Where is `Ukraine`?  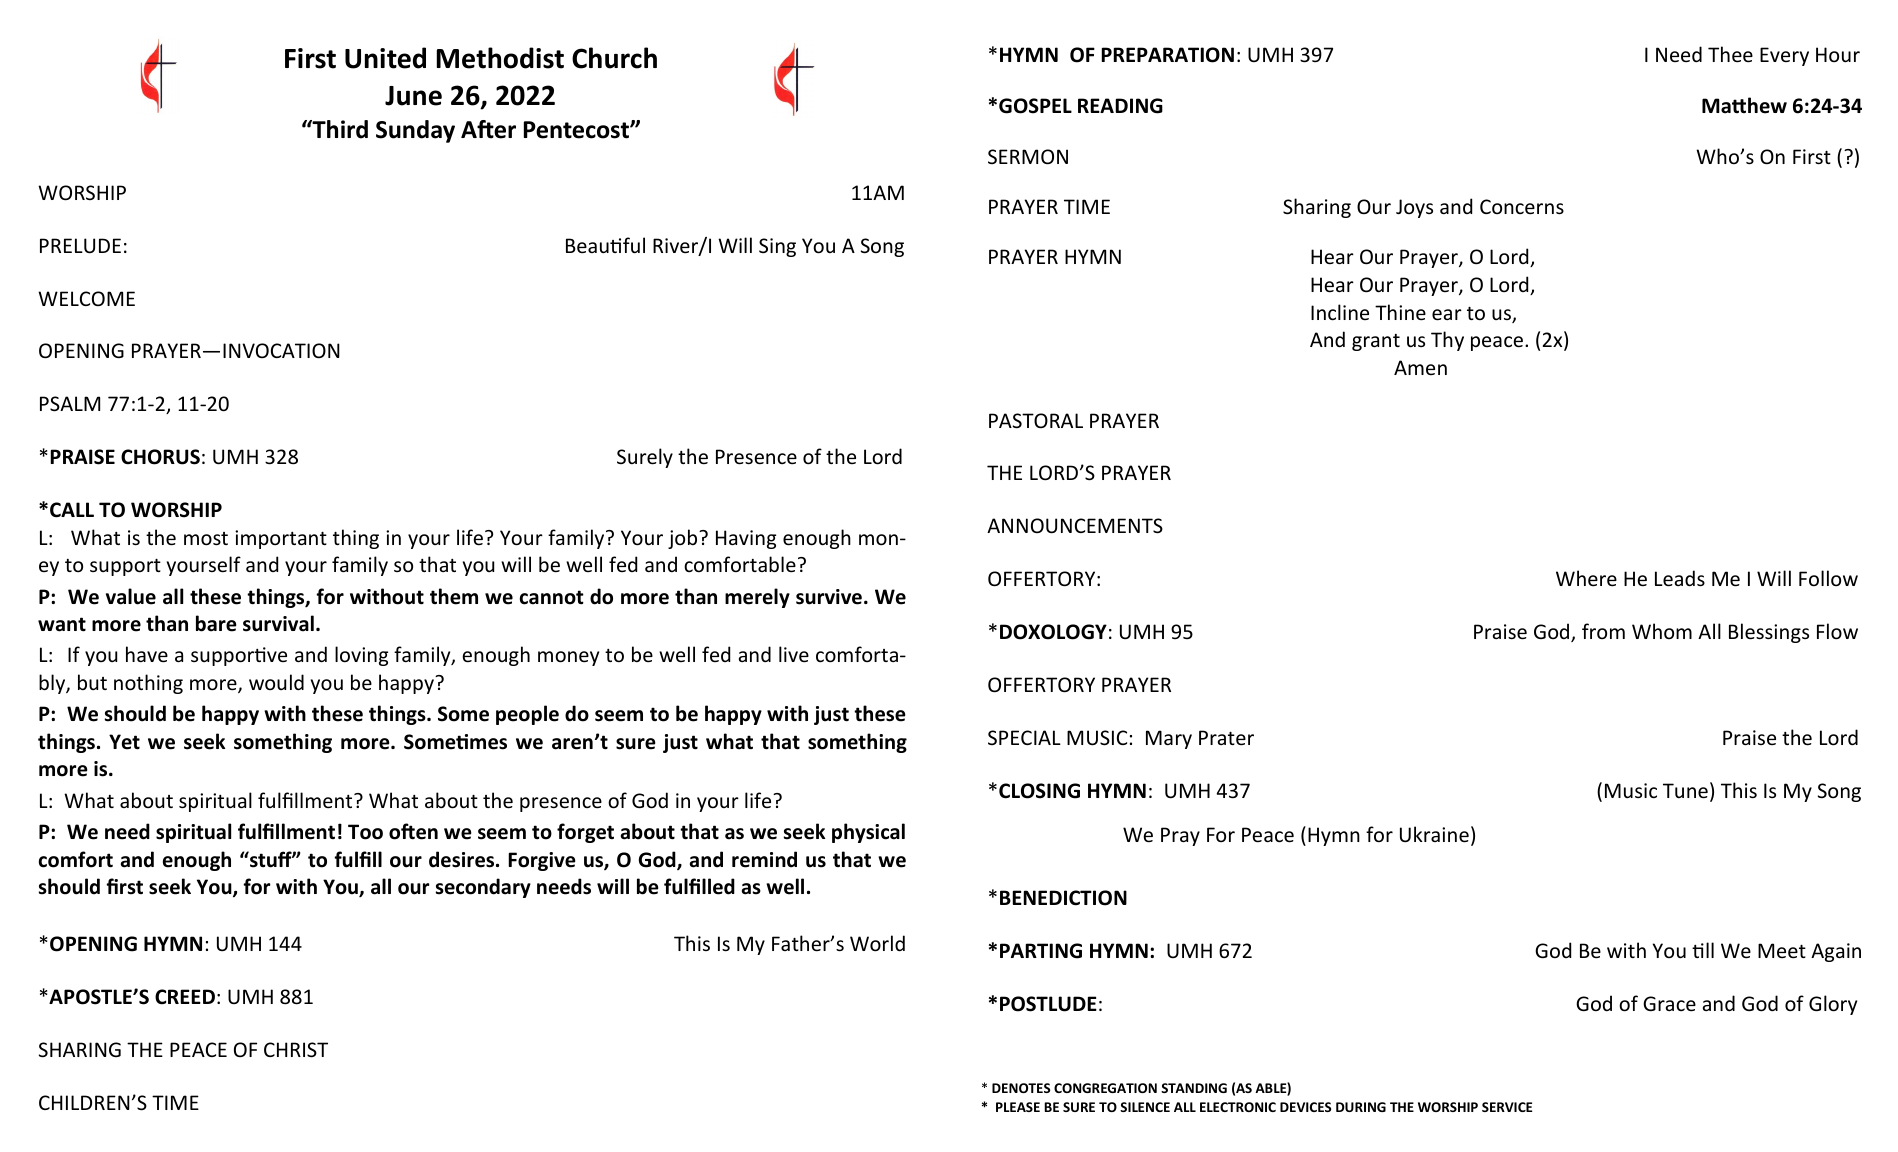
Ukraine is located at coordinates (1434, 834).
